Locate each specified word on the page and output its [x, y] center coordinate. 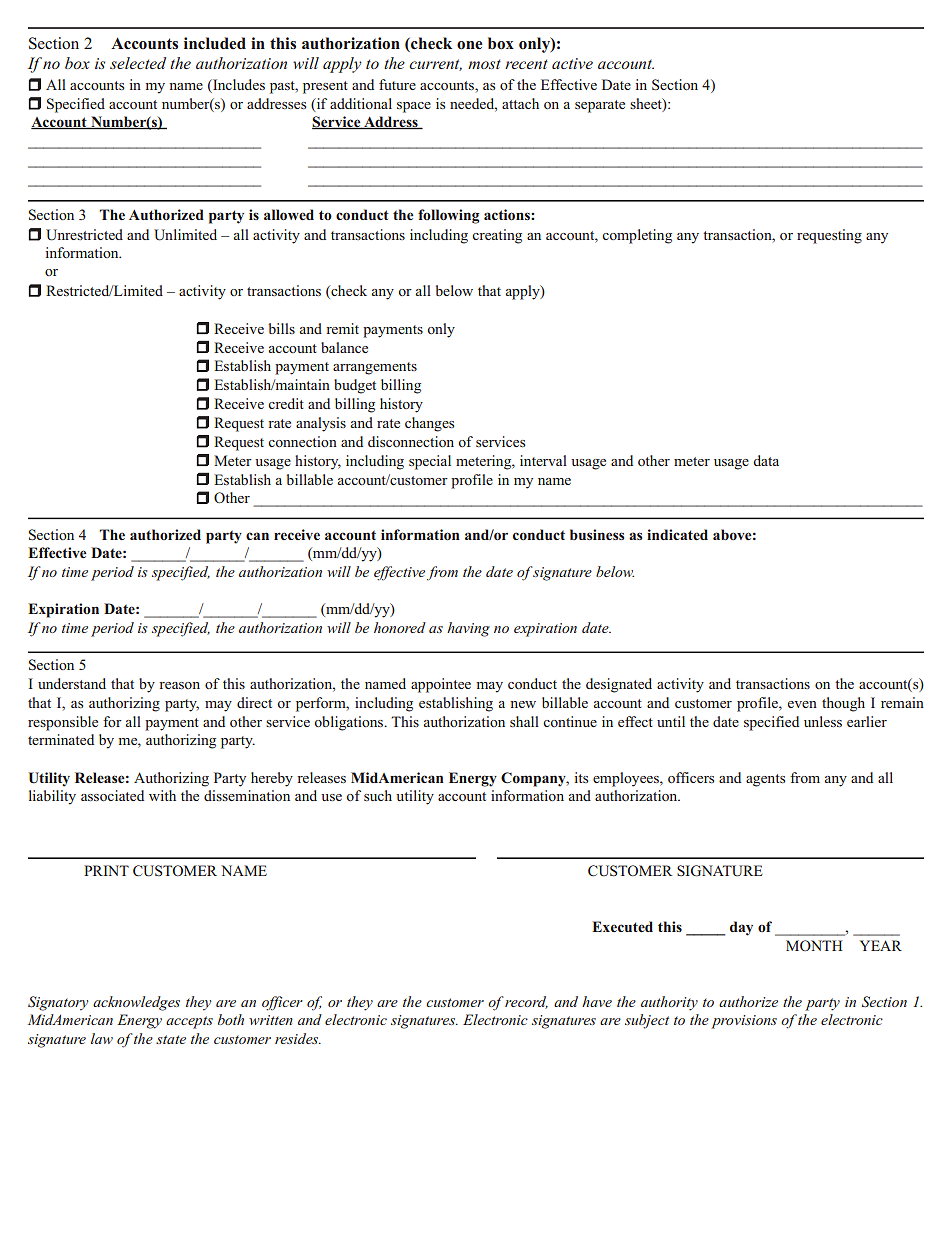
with [162, 795]
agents [765, 780]
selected [138, 63]
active [572, 63]
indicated [677, 534]
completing [637, 236]
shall [524, 721]
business [597, 534]
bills [282, 328]
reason [179, 685]
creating [497, 236]
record [525, 1002]
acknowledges [136, 1003]
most [484, 64]
